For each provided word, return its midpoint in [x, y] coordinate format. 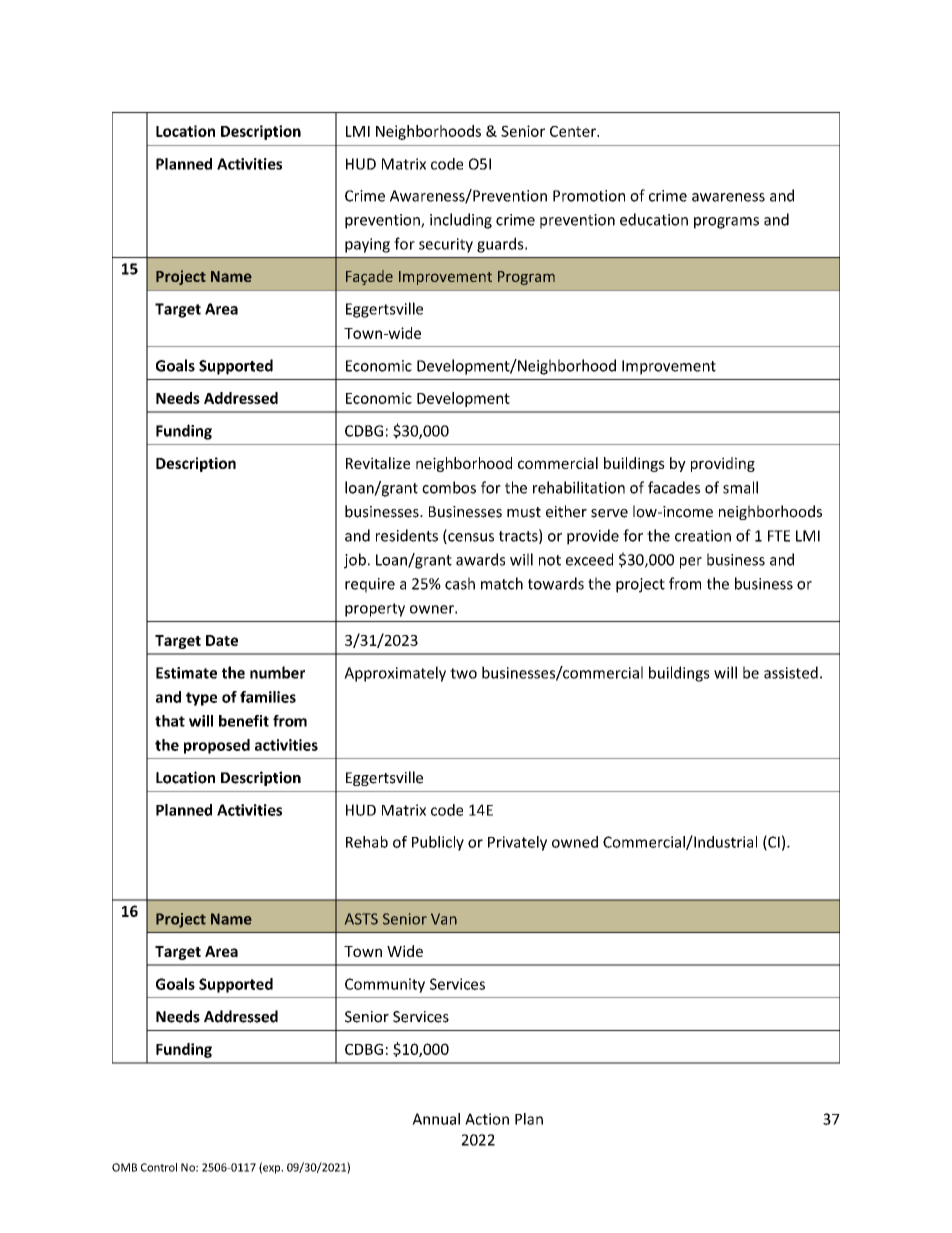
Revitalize [378, 463]
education [654, 219]
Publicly [438, 843]
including [461, 221]
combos [449, 487]
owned [575, 842]
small [740, 487]
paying [367, 245]
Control [159, 1167]
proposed [217, 746]
